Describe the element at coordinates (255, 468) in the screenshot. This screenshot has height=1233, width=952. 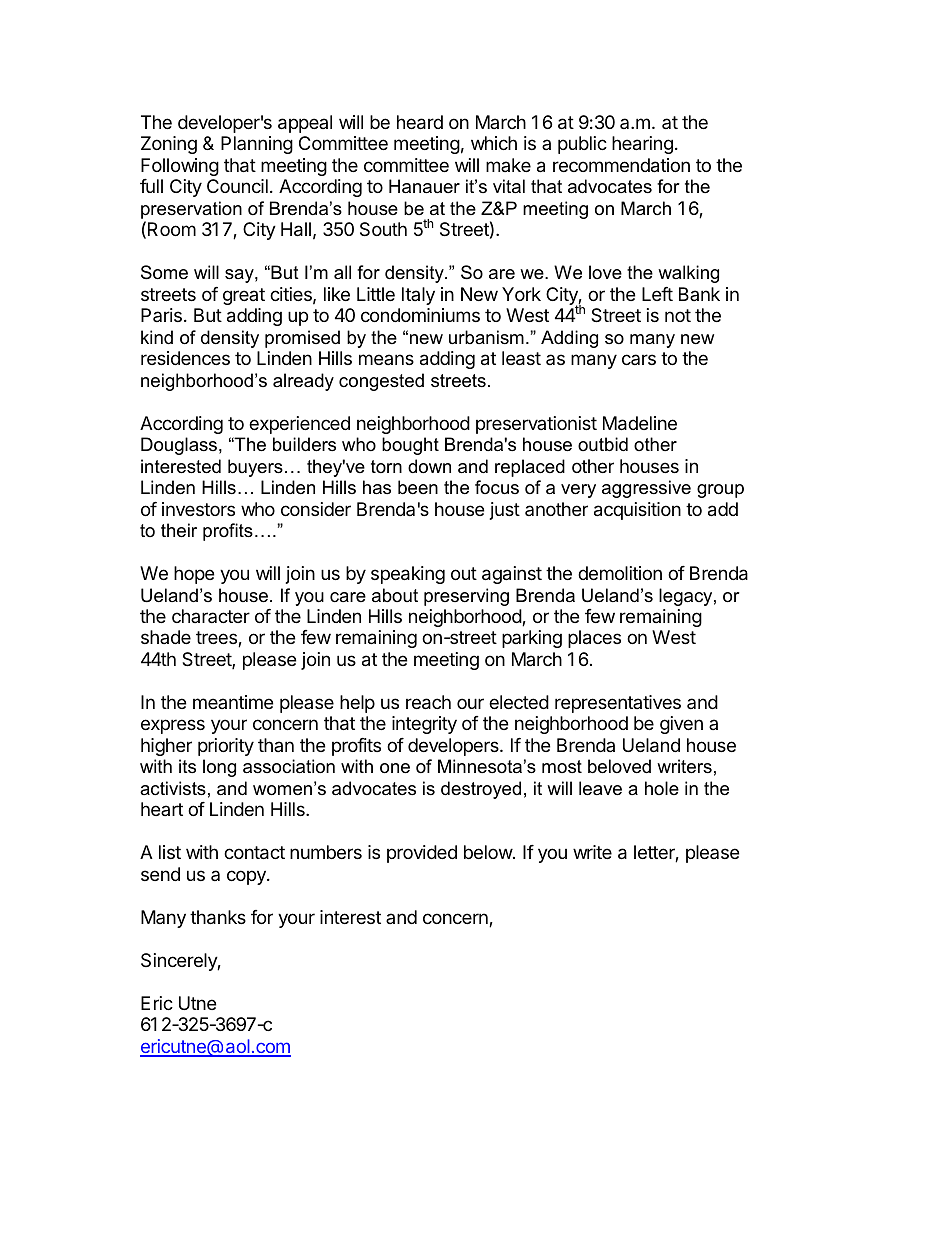
I see `buyers` at that location.
